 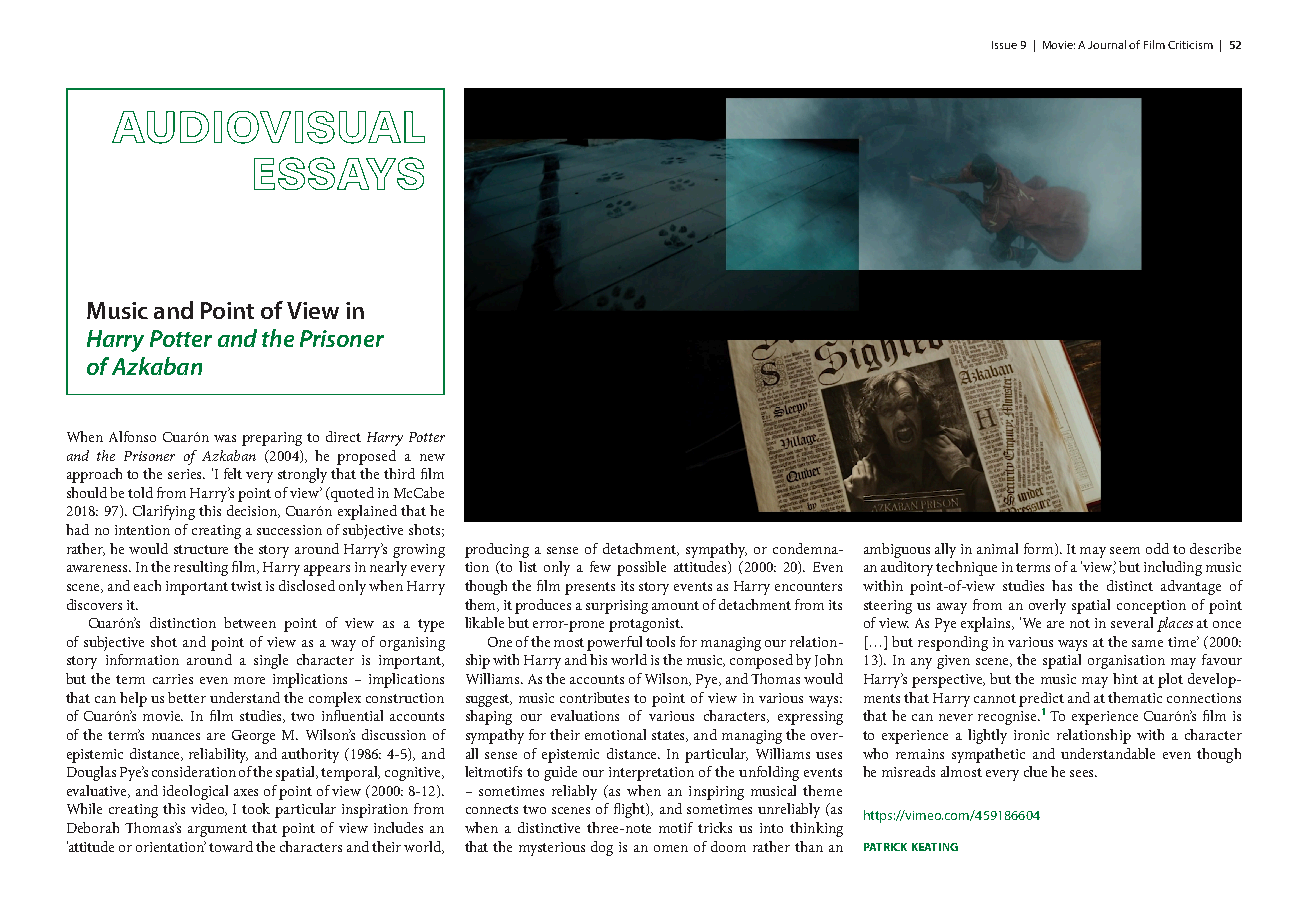 What do you see at coordinates (225, 438) in the screenshot?
I see `was` at bounding box center [225, 438].
